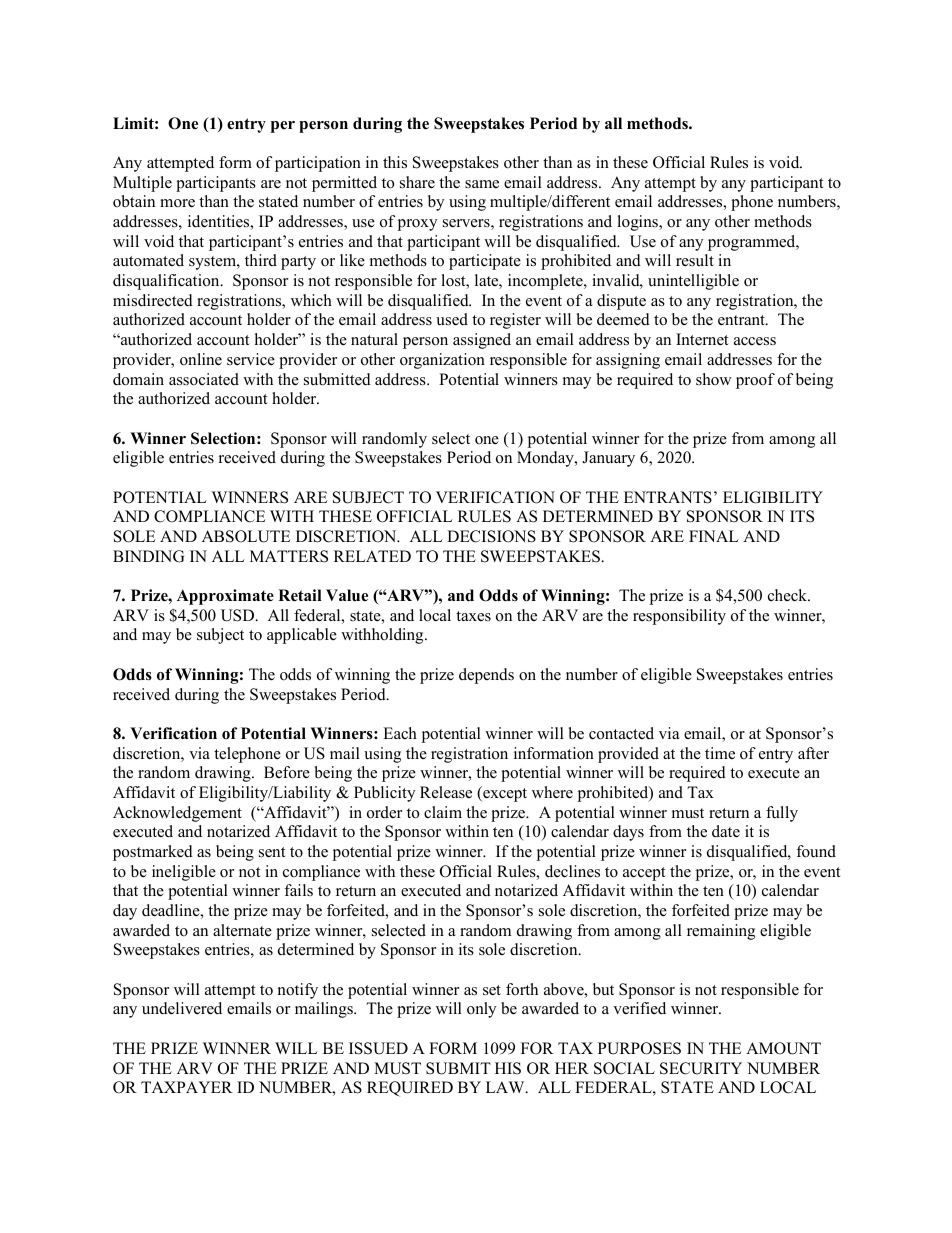 The image size is (952, 1233). I want to click on USD, so click(239, 615).
